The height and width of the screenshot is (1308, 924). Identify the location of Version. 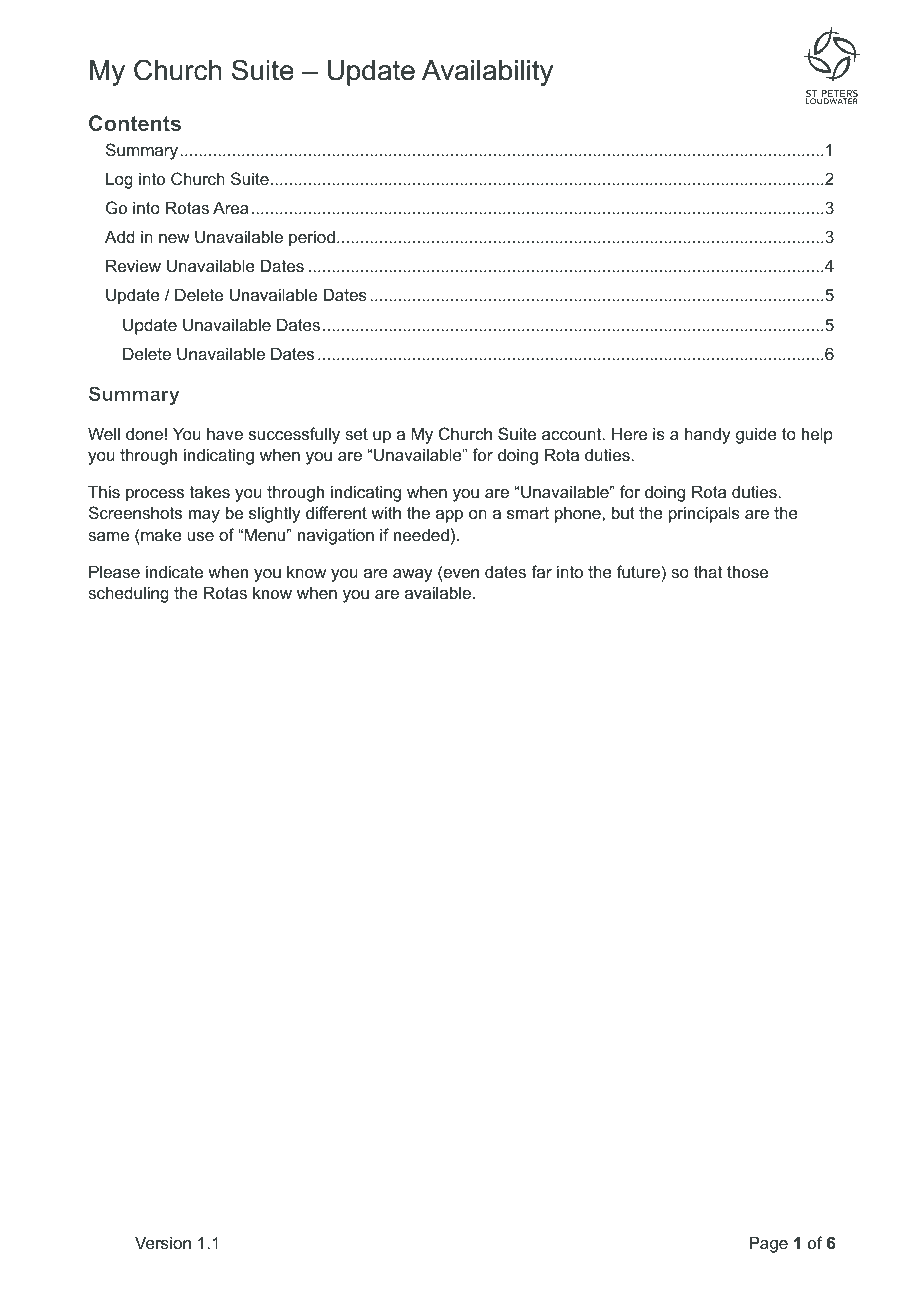
(163, 1242).
